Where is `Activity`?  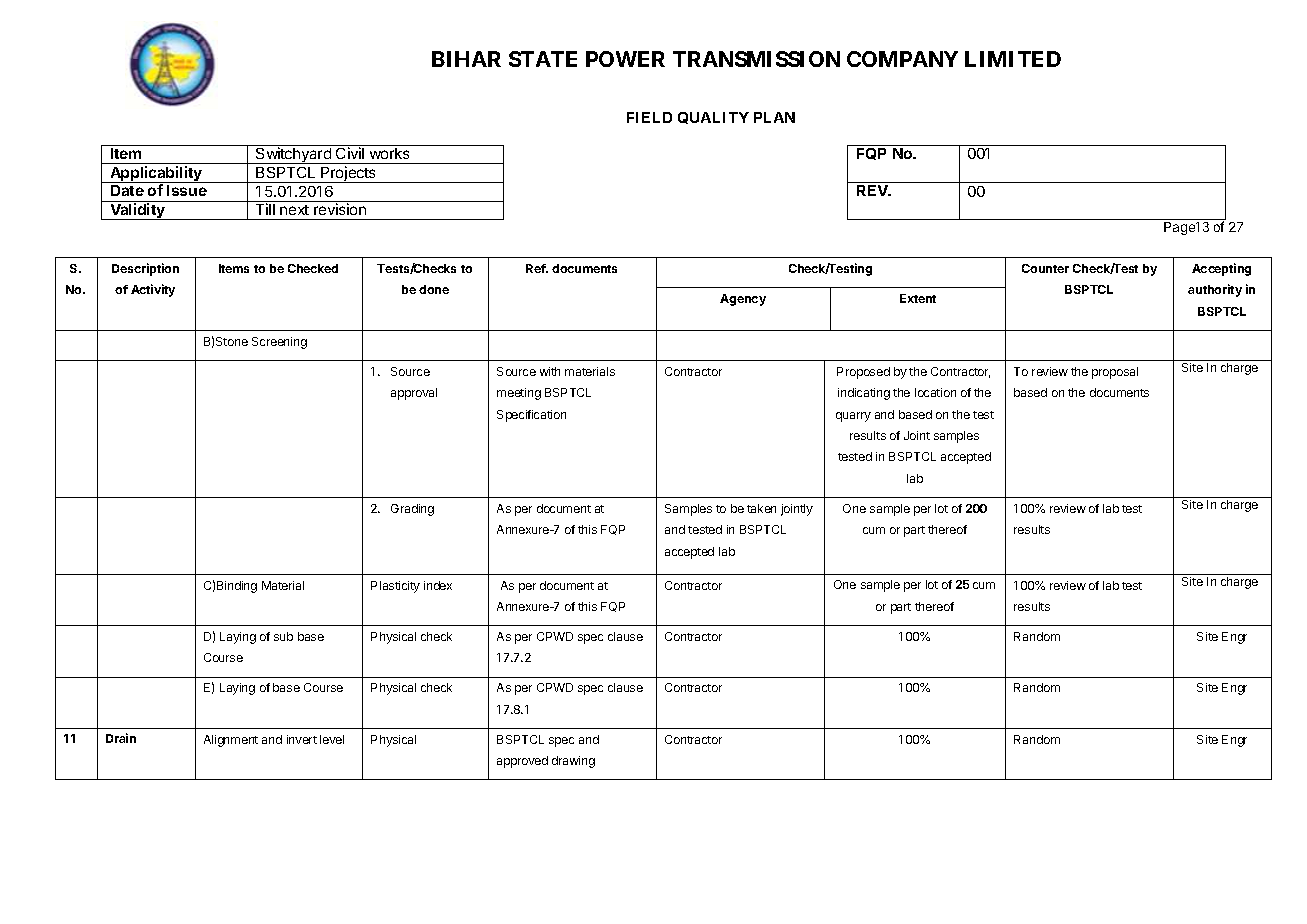 Activity is located at coordinates (153, 290).
